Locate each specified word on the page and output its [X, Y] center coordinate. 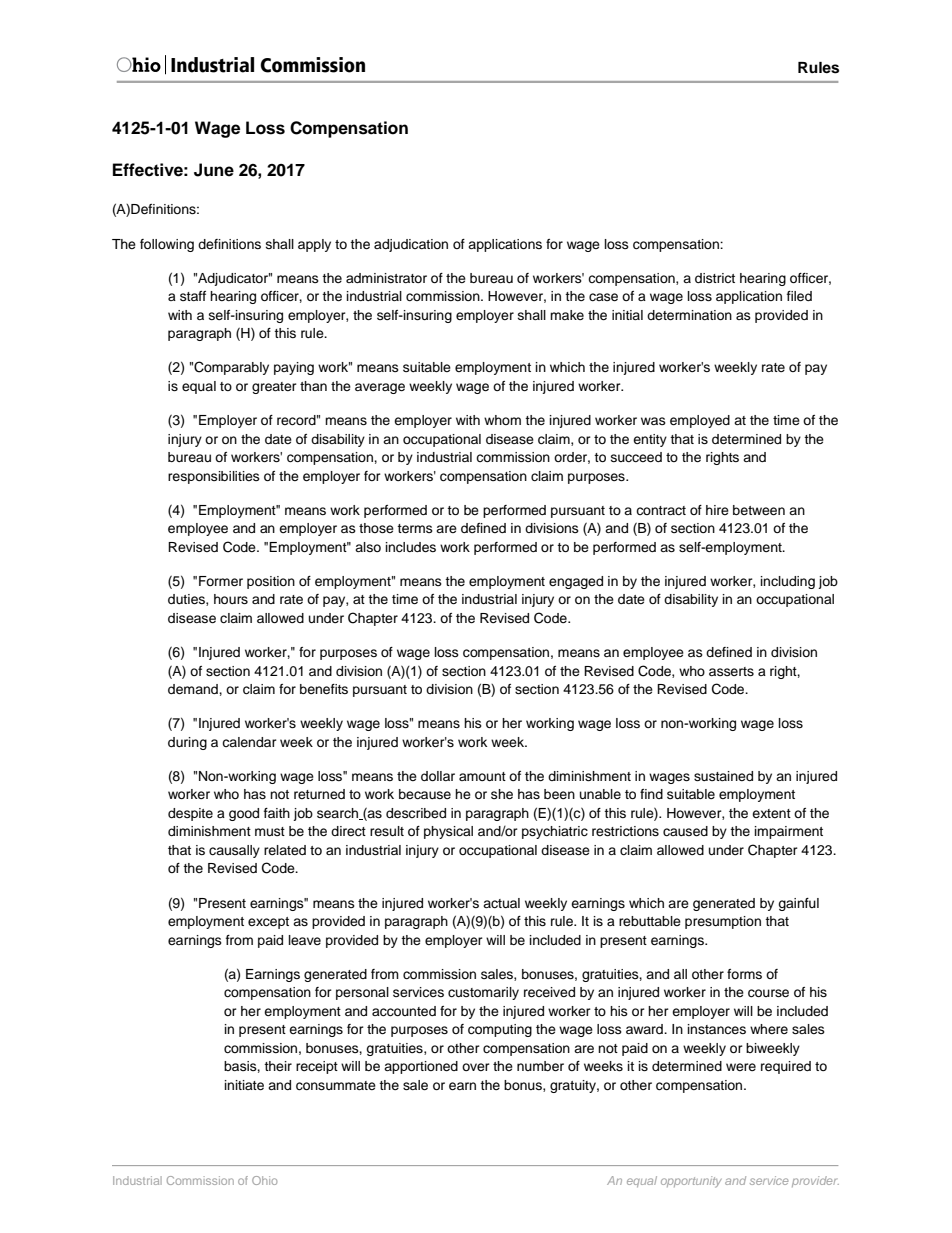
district [715, 278]
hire [717, 510]
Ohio [264, 1180]
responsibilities [214, 477]
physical [448, 832]
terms [415, 528]
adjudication [411, 245]
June [214, 170]
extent [771, 813]
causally [234, 851]
